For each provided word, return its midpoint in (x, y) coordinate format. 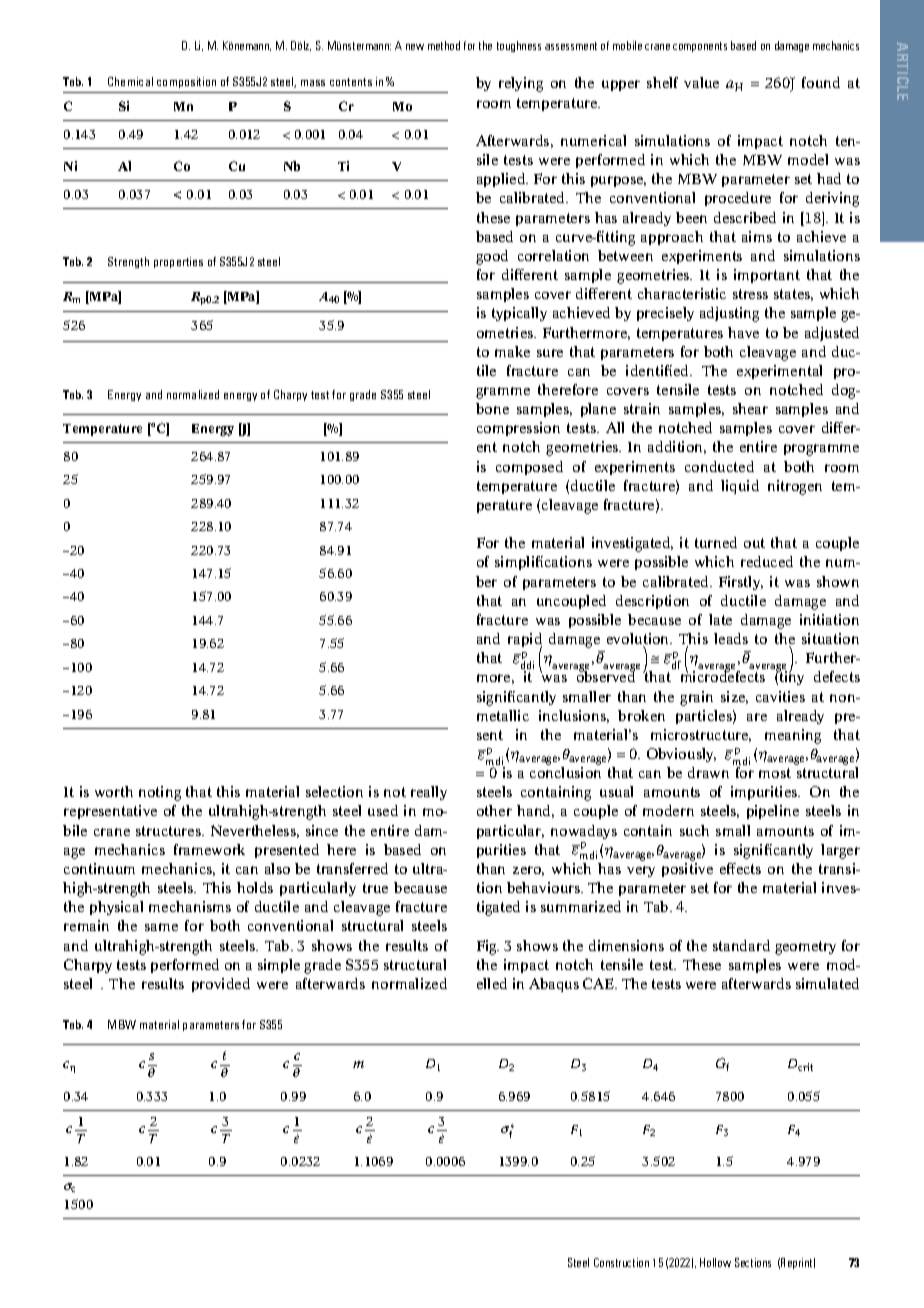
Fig (488, 947)
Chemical (130, 81)
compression (518, 429)
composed (529, 468)
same (161, 927)
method (444, 45)
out (754, 543)
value (701, 82)
